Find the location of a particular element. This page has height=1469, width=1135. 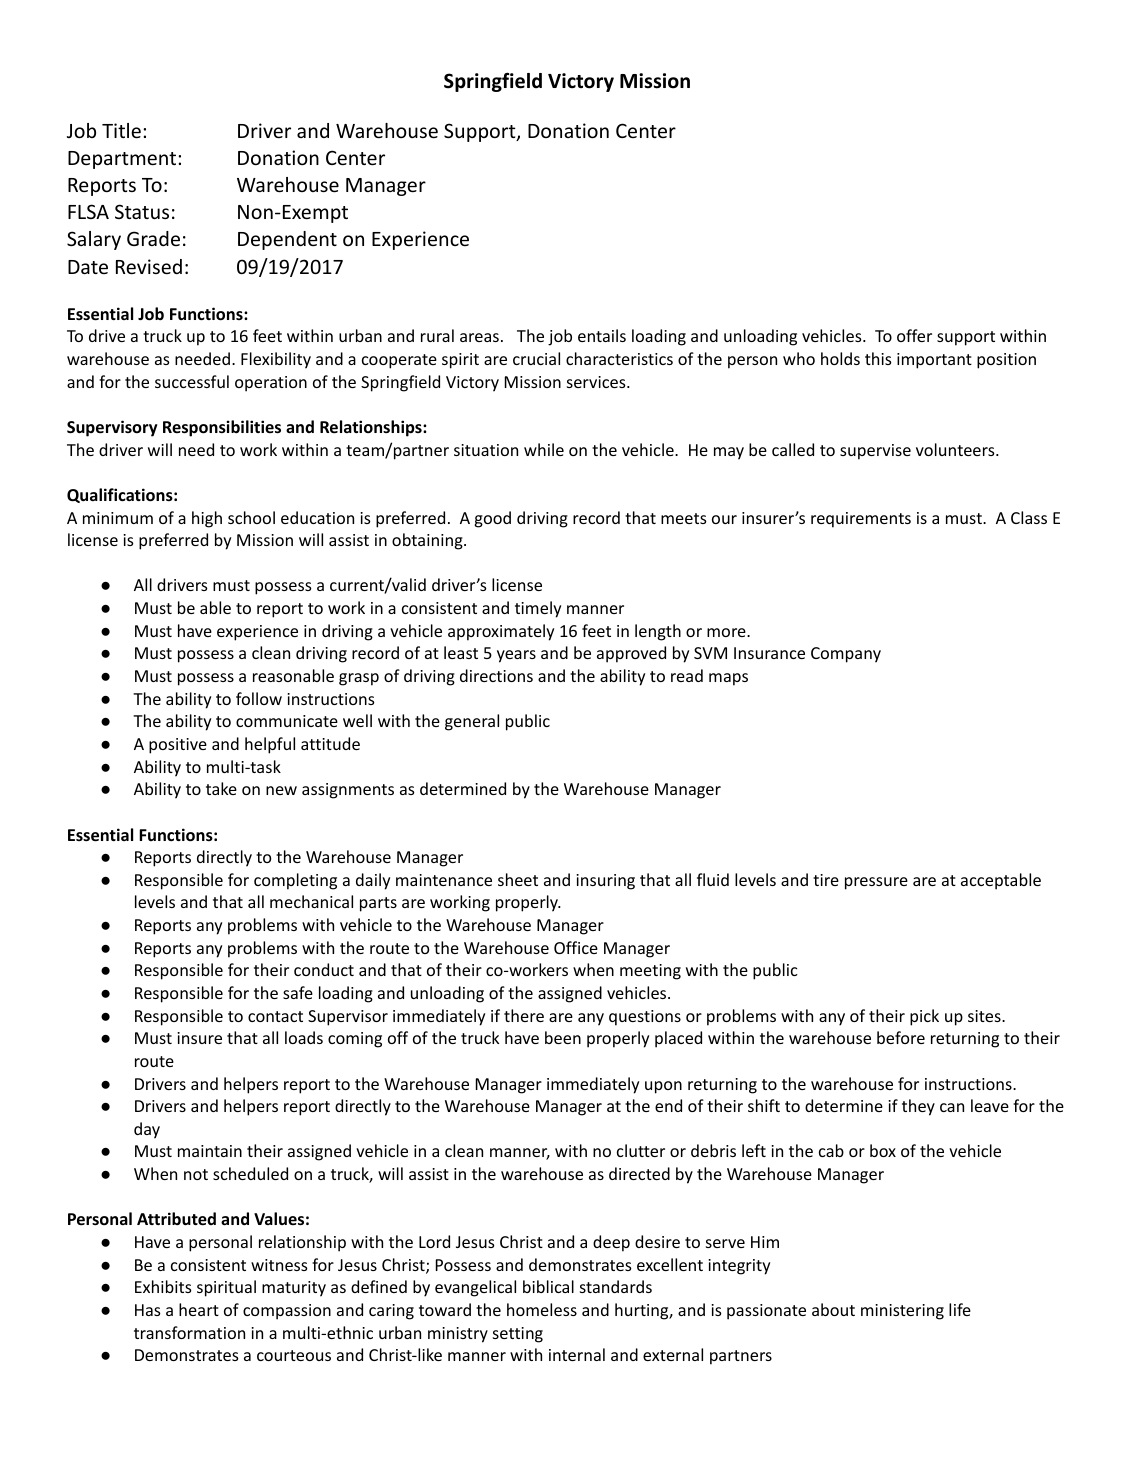

pressure is located at coordinates (876, 883).
